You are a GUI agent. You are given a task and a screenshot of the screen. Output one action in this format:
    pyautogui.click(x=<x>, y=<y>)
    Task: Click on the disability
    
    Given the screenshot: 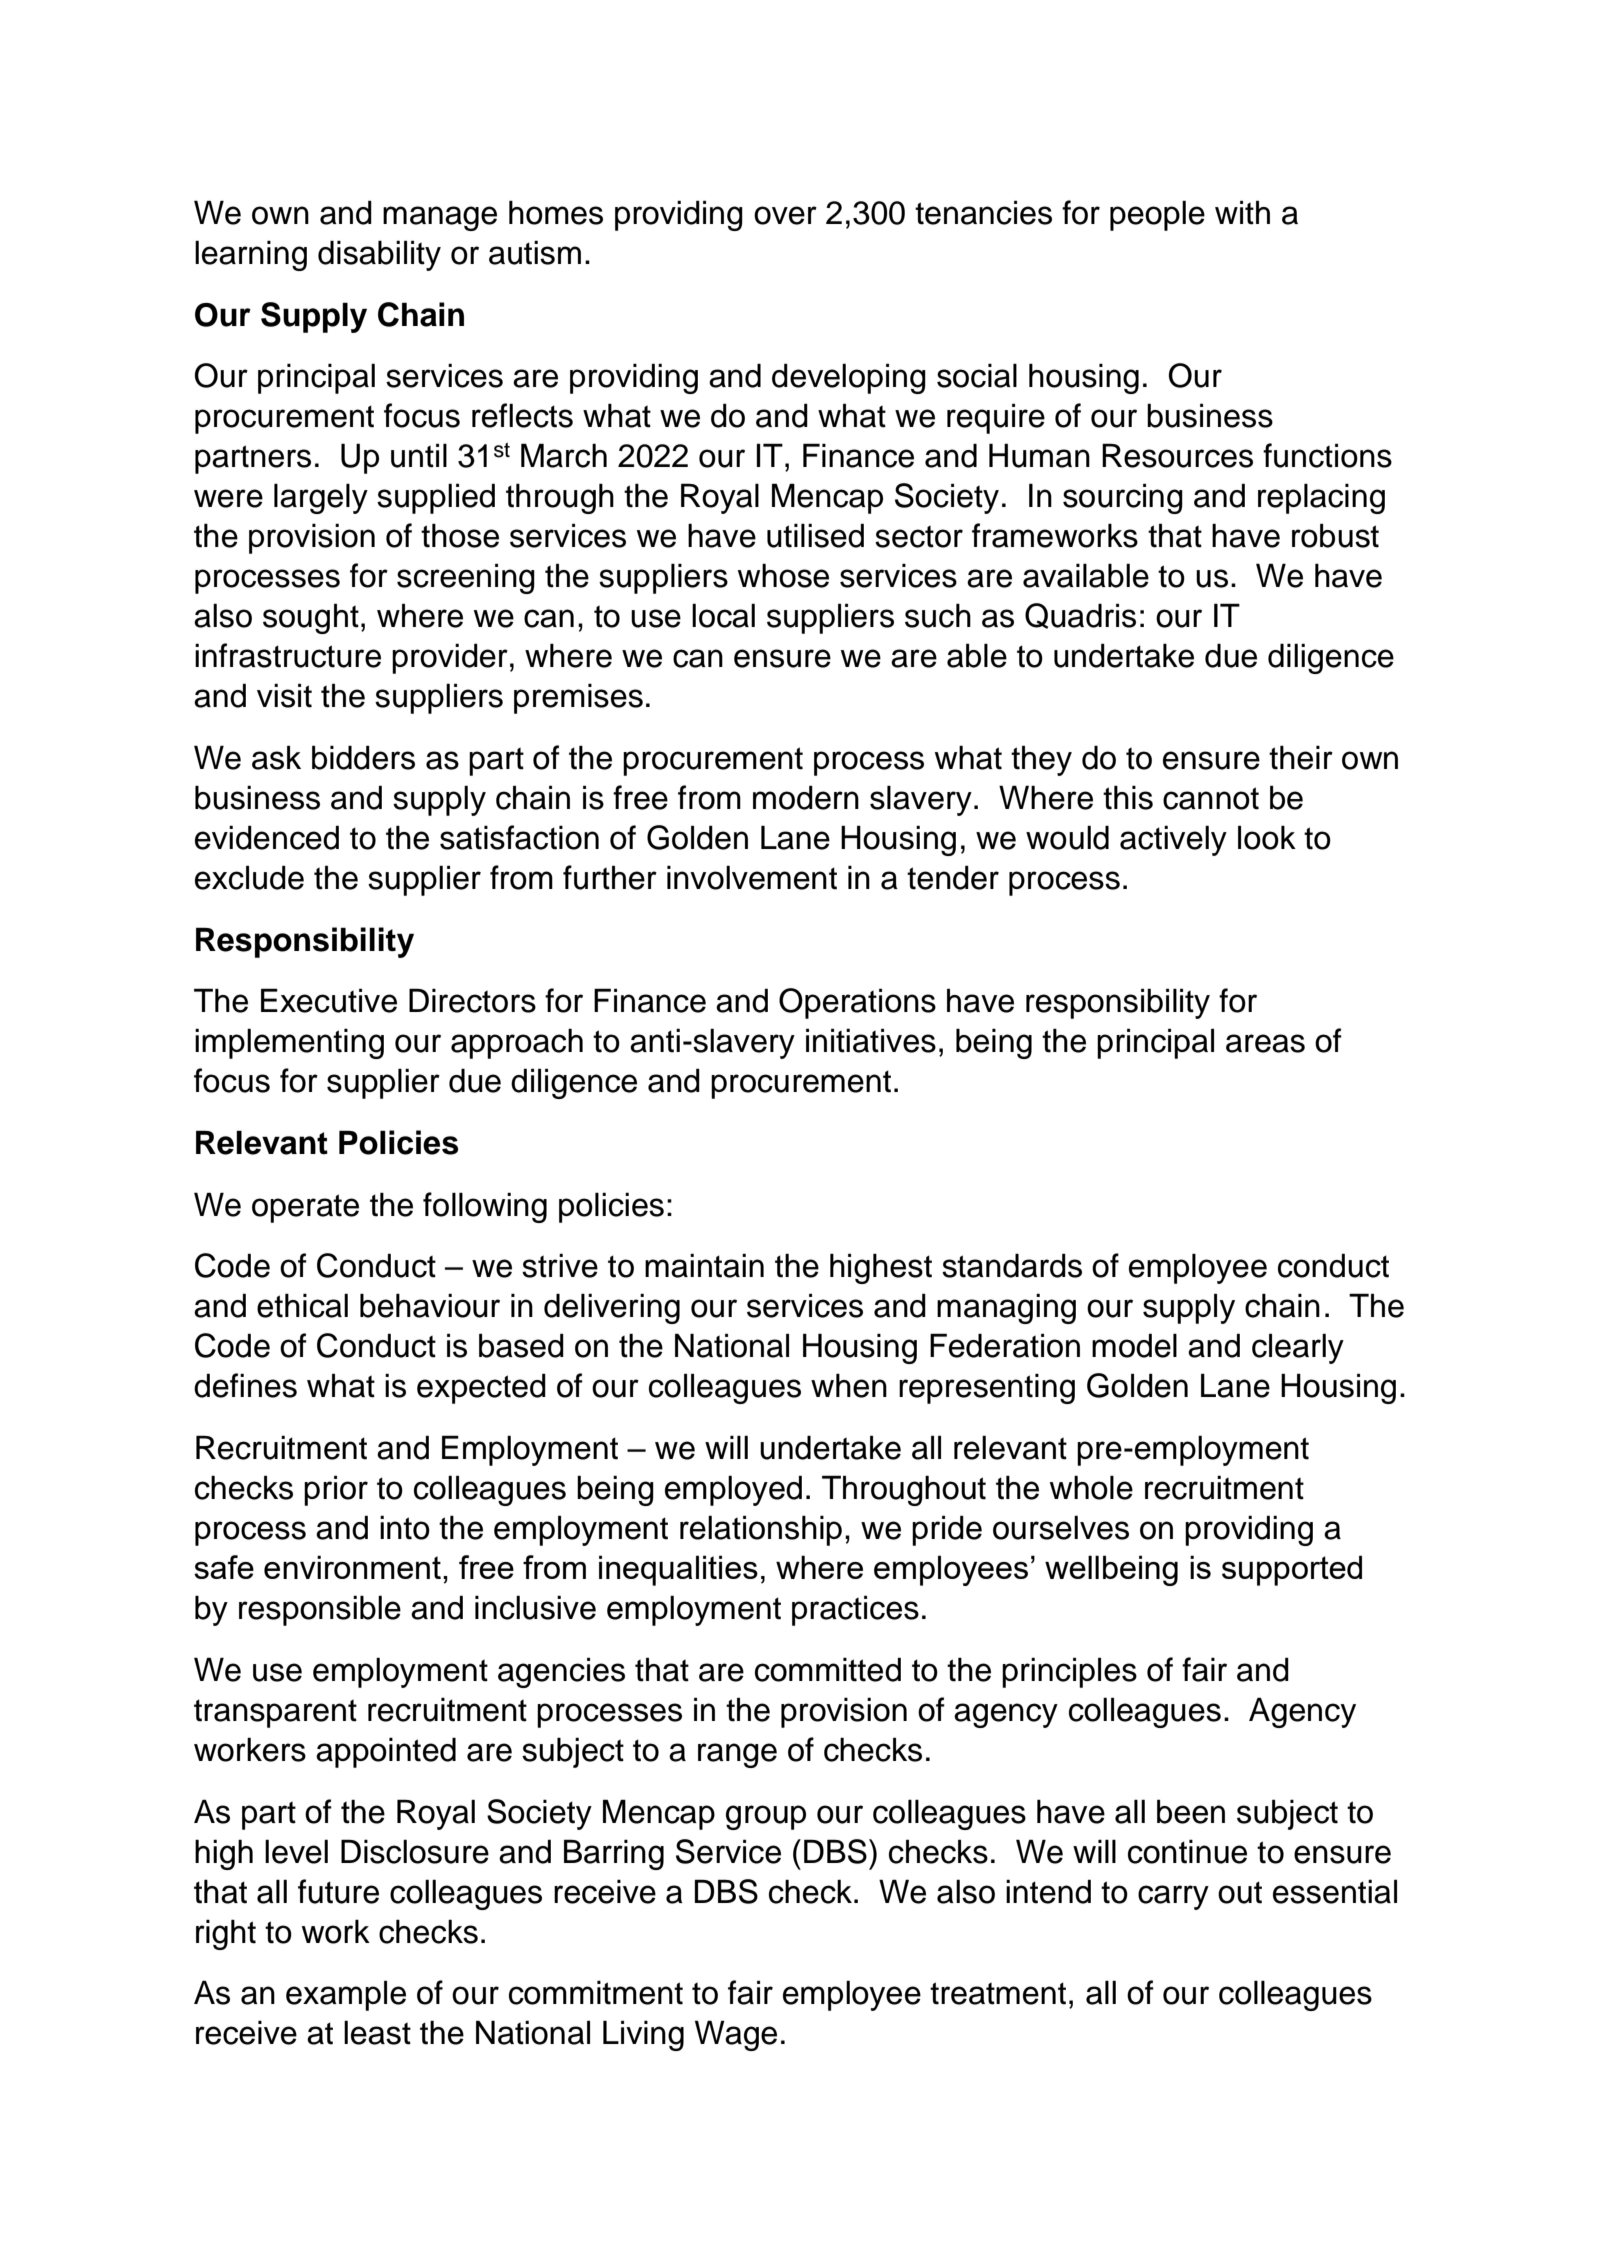 What is the action you would take?
    pyautogui.click(x=379, y=255)
